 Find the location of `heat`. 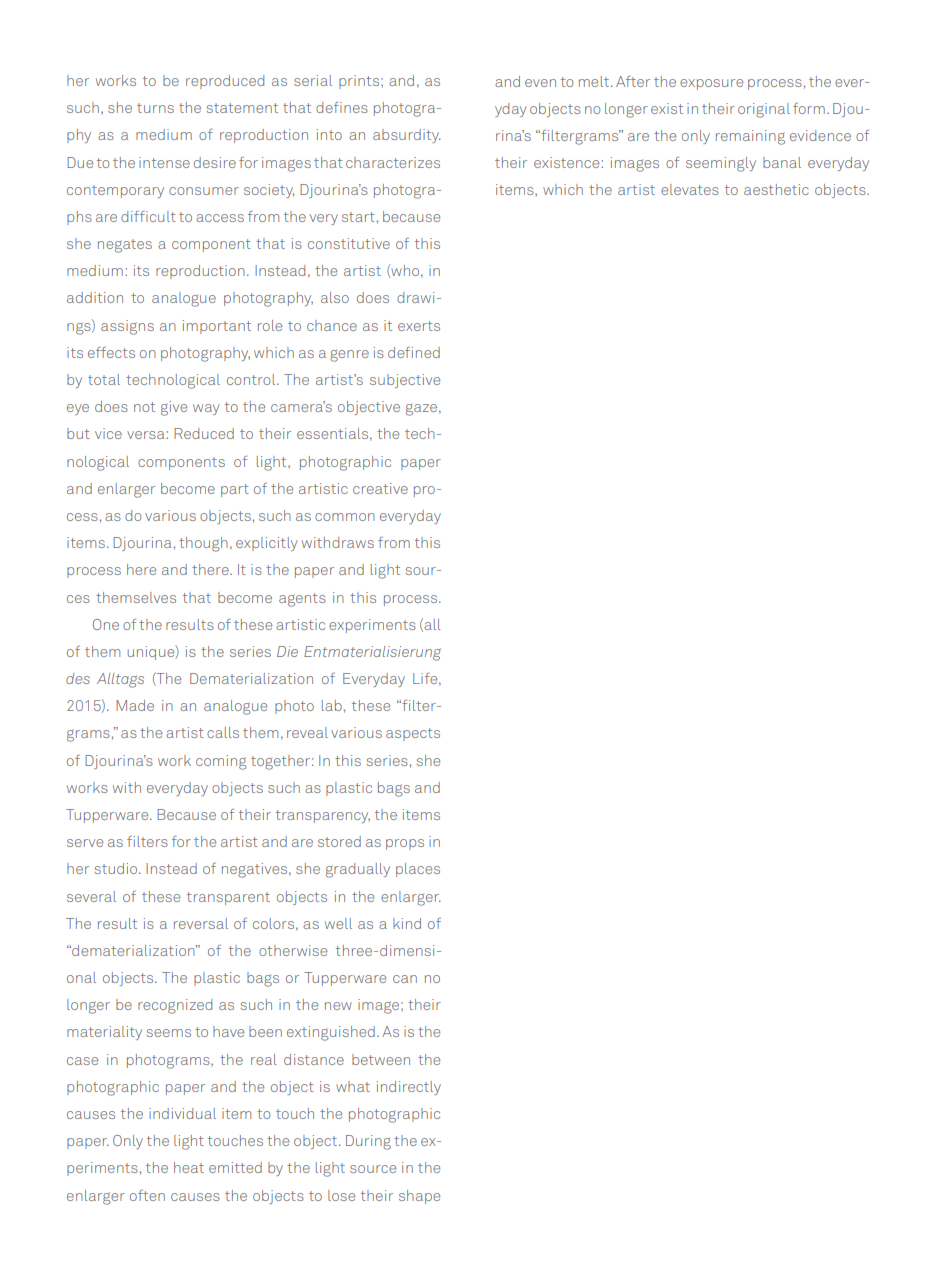

heat is located at coordinates (189, 1167).
